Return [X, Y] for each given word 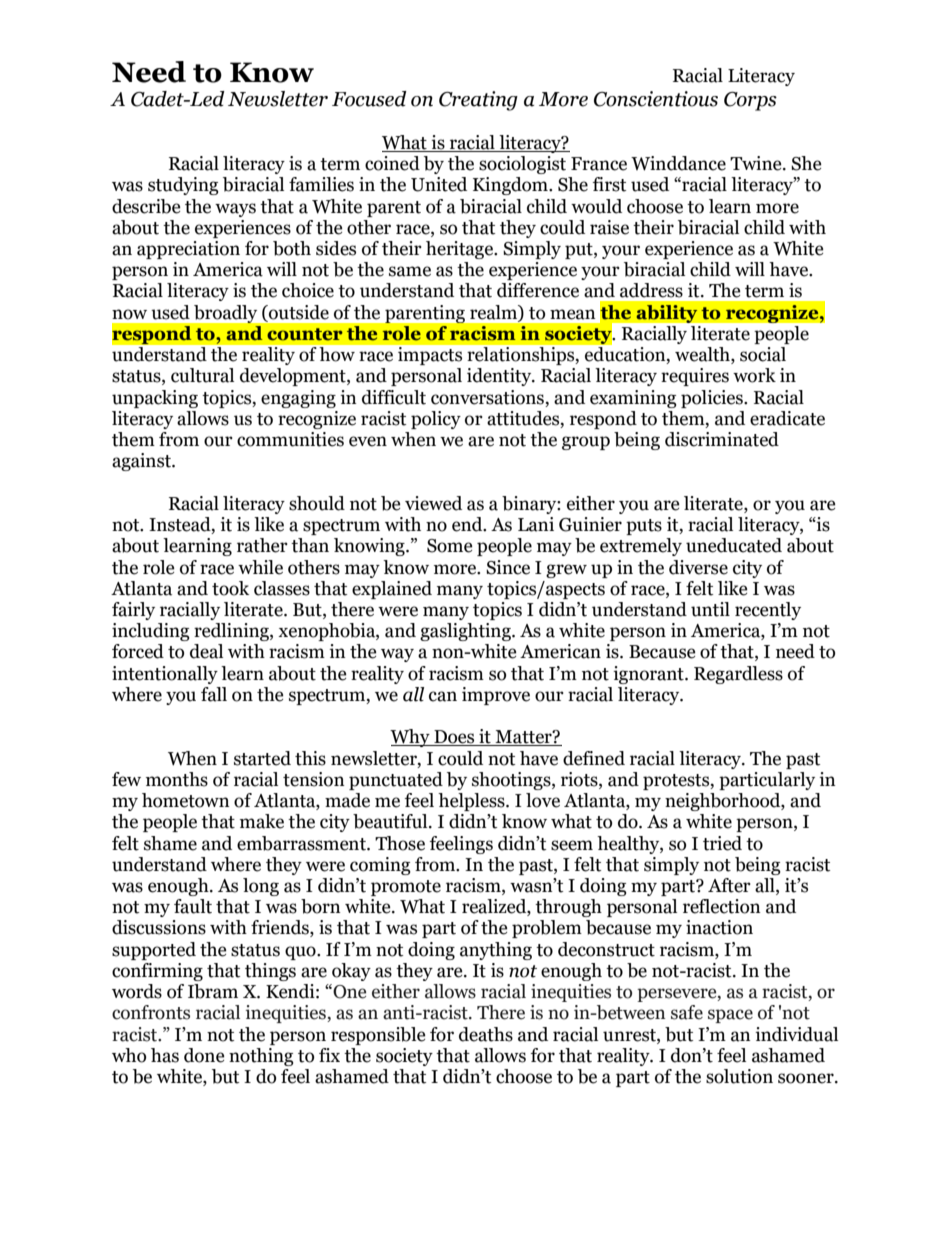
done [204, 1055]
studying [183, 186]
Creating [478, 101]
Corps [750, 101]
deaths [486, 1034]
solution [739, 1076]
